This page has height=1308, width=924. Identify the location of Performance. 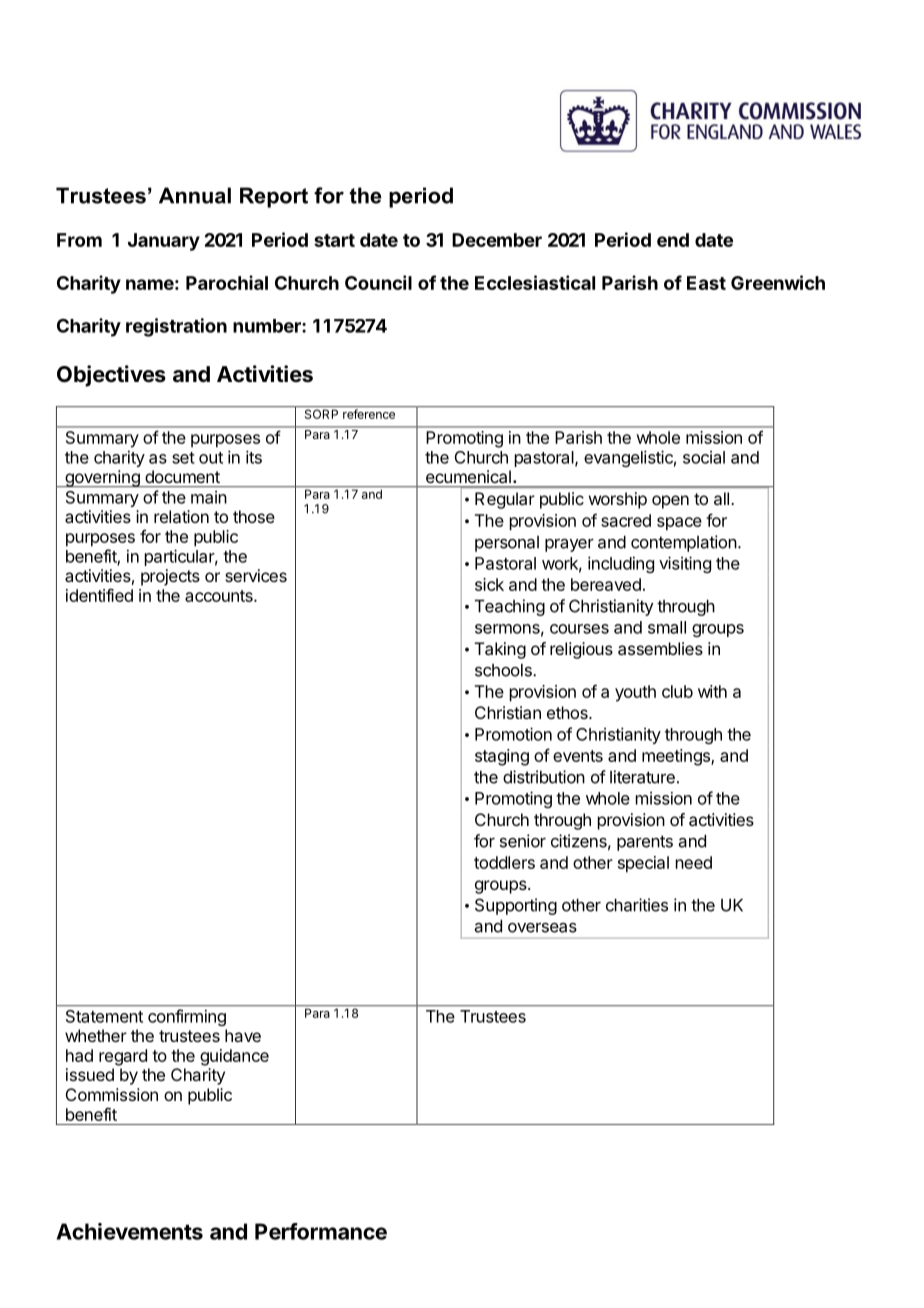
(321, 1231).
